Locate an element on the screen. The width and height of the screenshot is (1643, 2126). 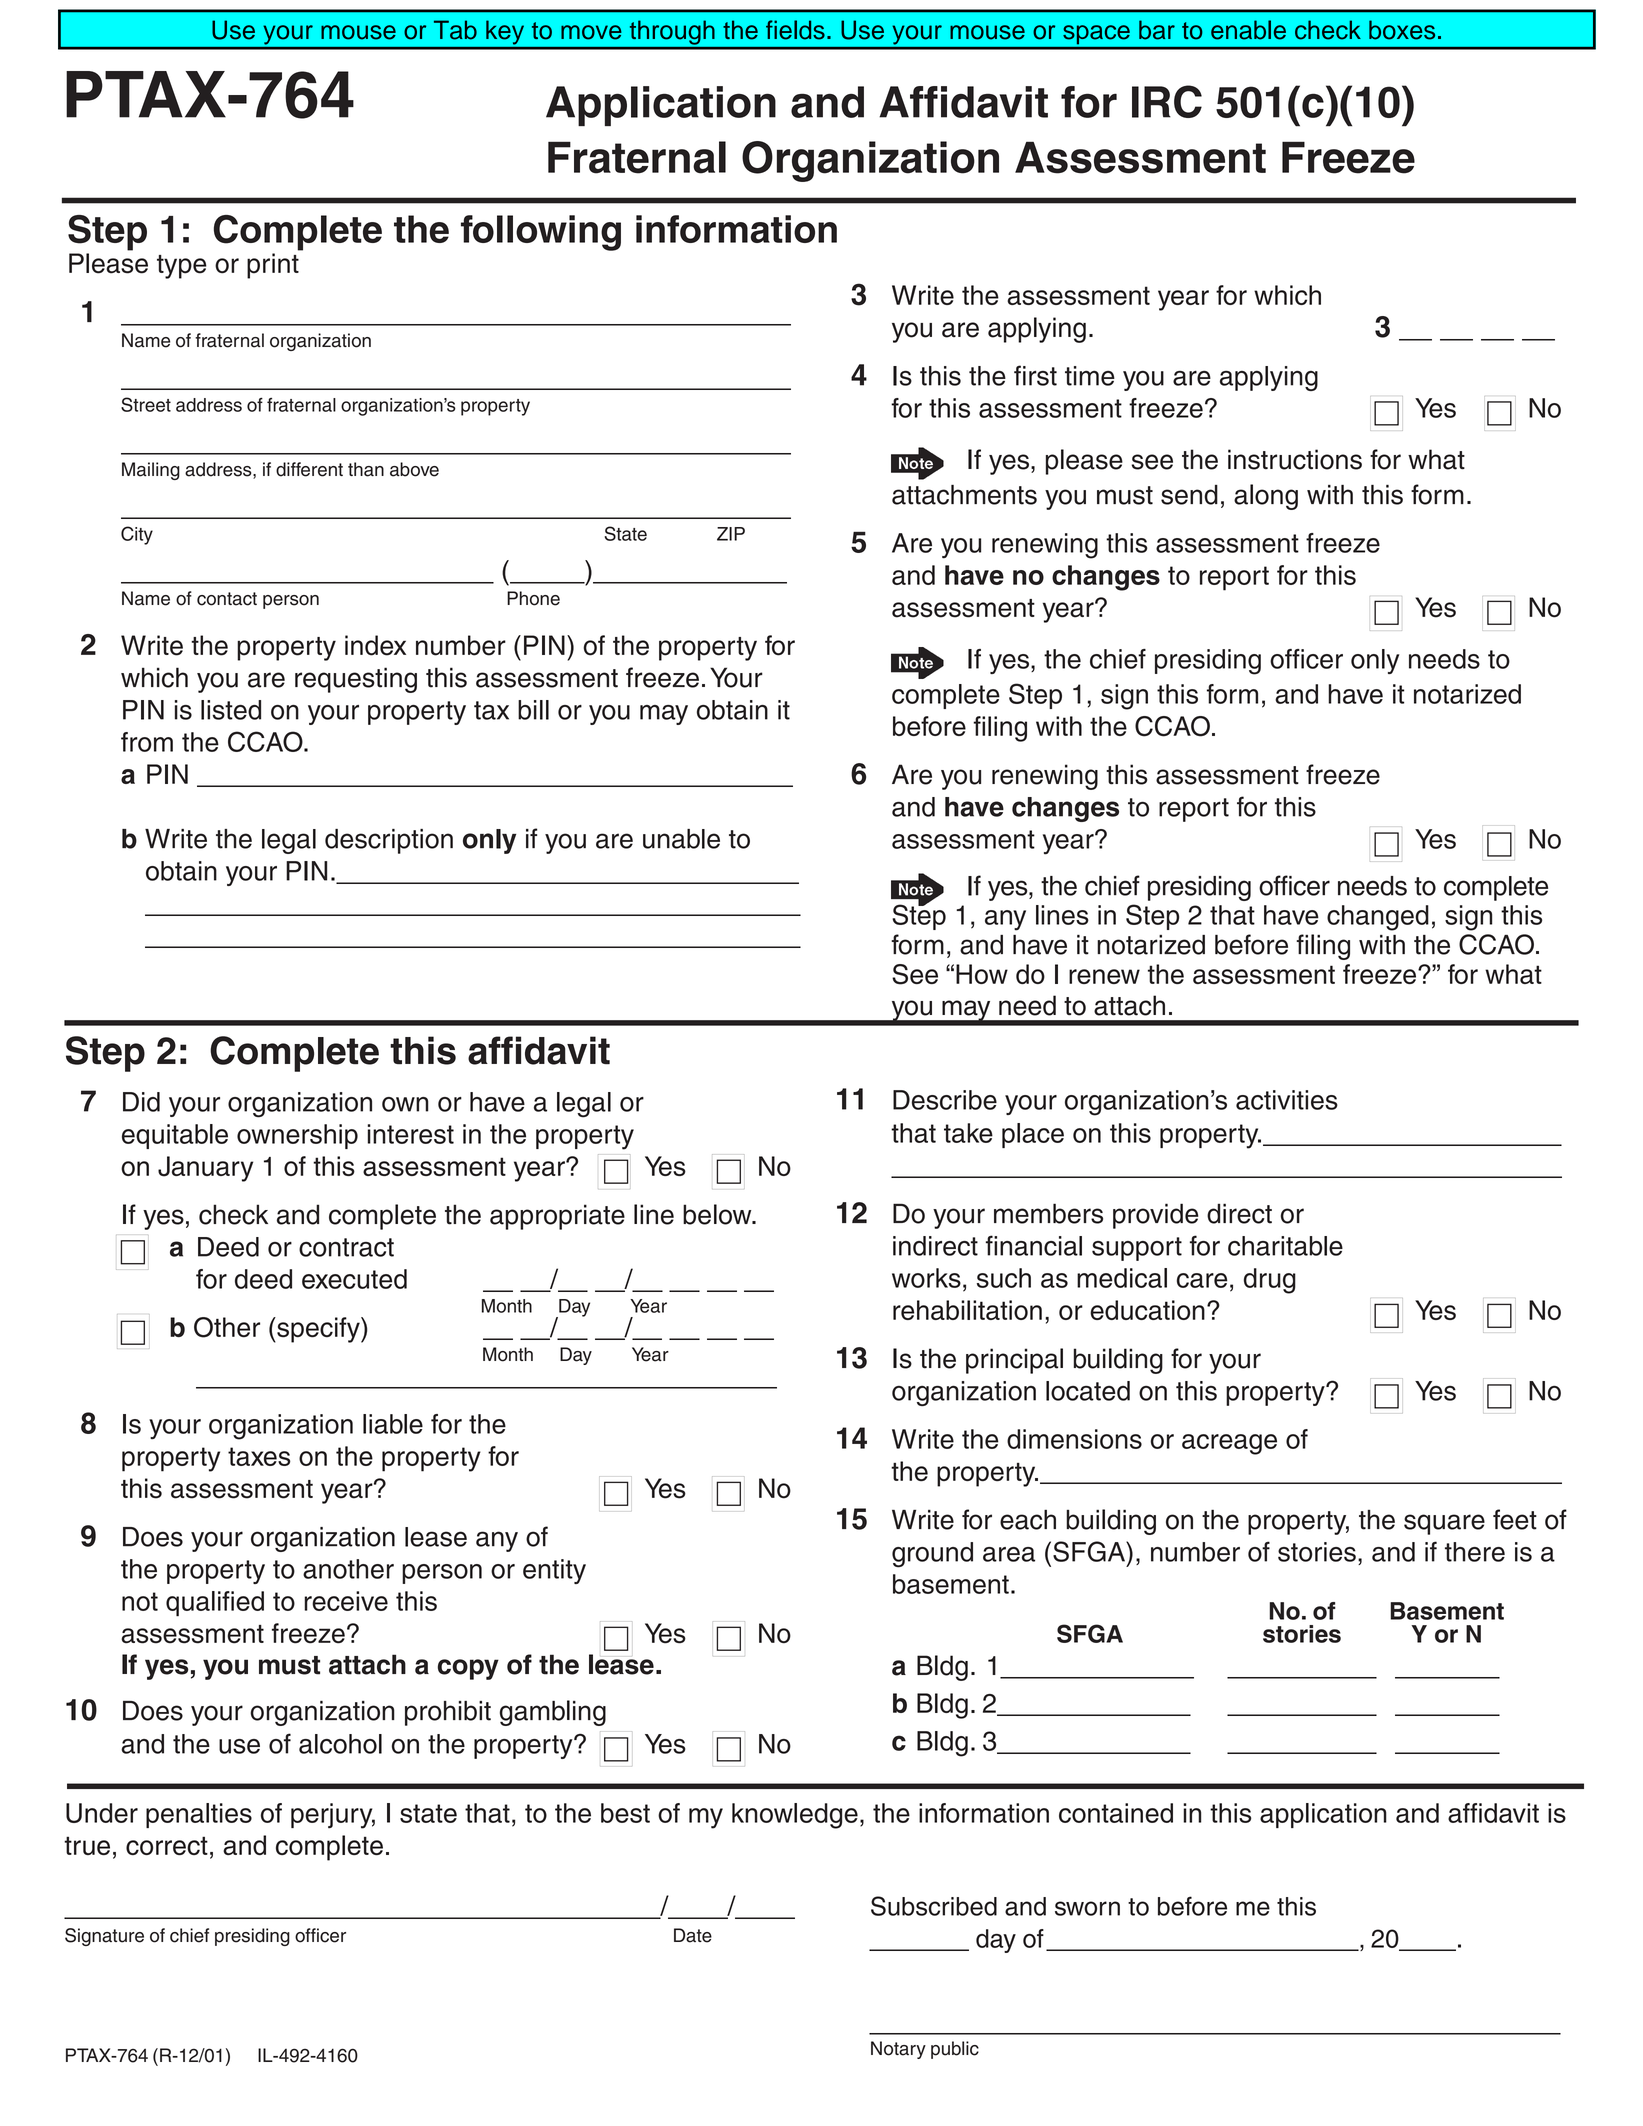
contact is located at coordinates (227, 599).
